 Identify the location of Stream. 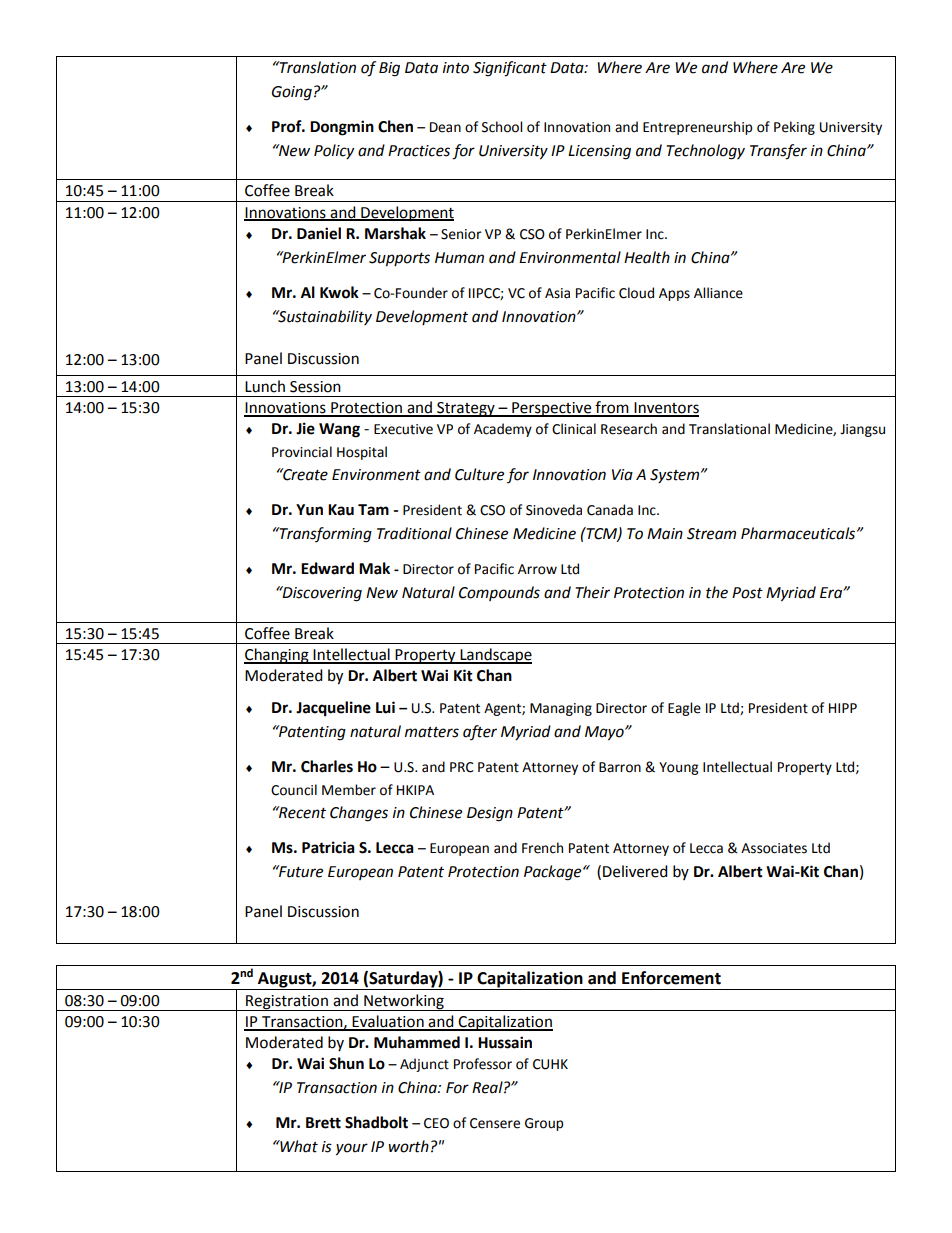
(711, 534).
